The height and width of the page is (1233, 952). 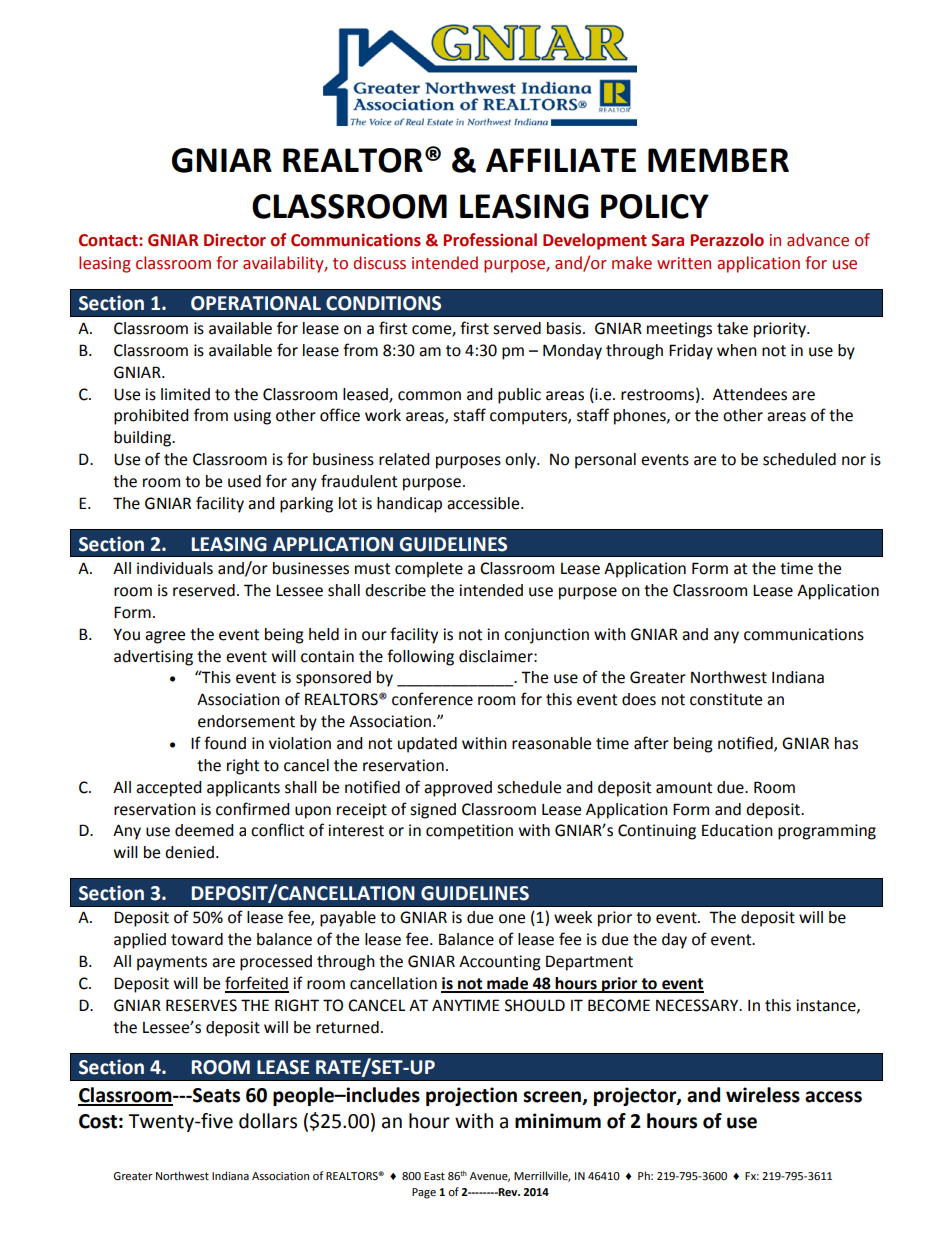 What do you see at coordinates (432, 699) in the page?
I see `conference` at bounding box center [432, 699].
